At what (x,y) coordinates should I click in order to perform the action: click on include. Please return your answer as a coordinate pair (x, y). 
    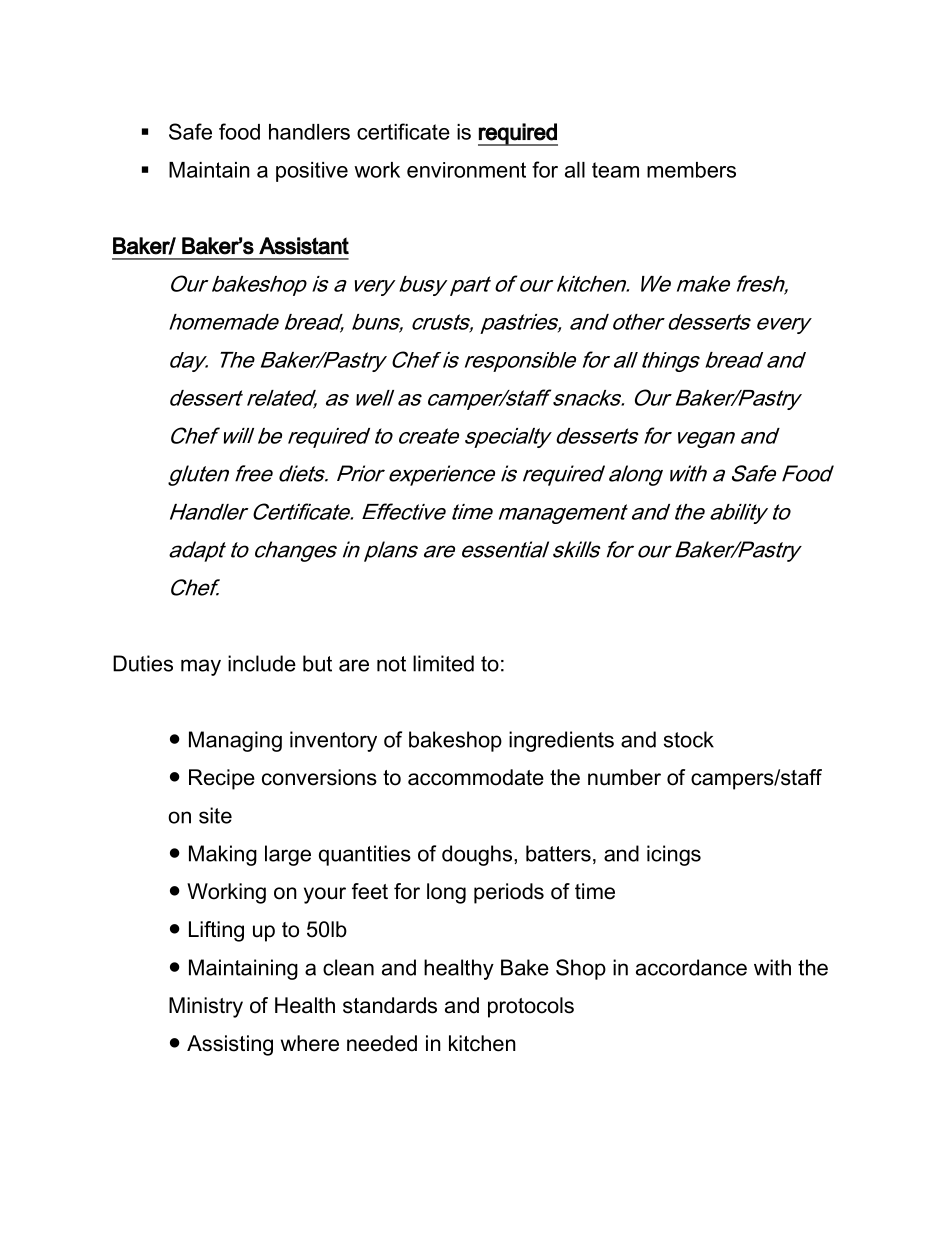
    Looking at the image, I should click on (262, 663).
